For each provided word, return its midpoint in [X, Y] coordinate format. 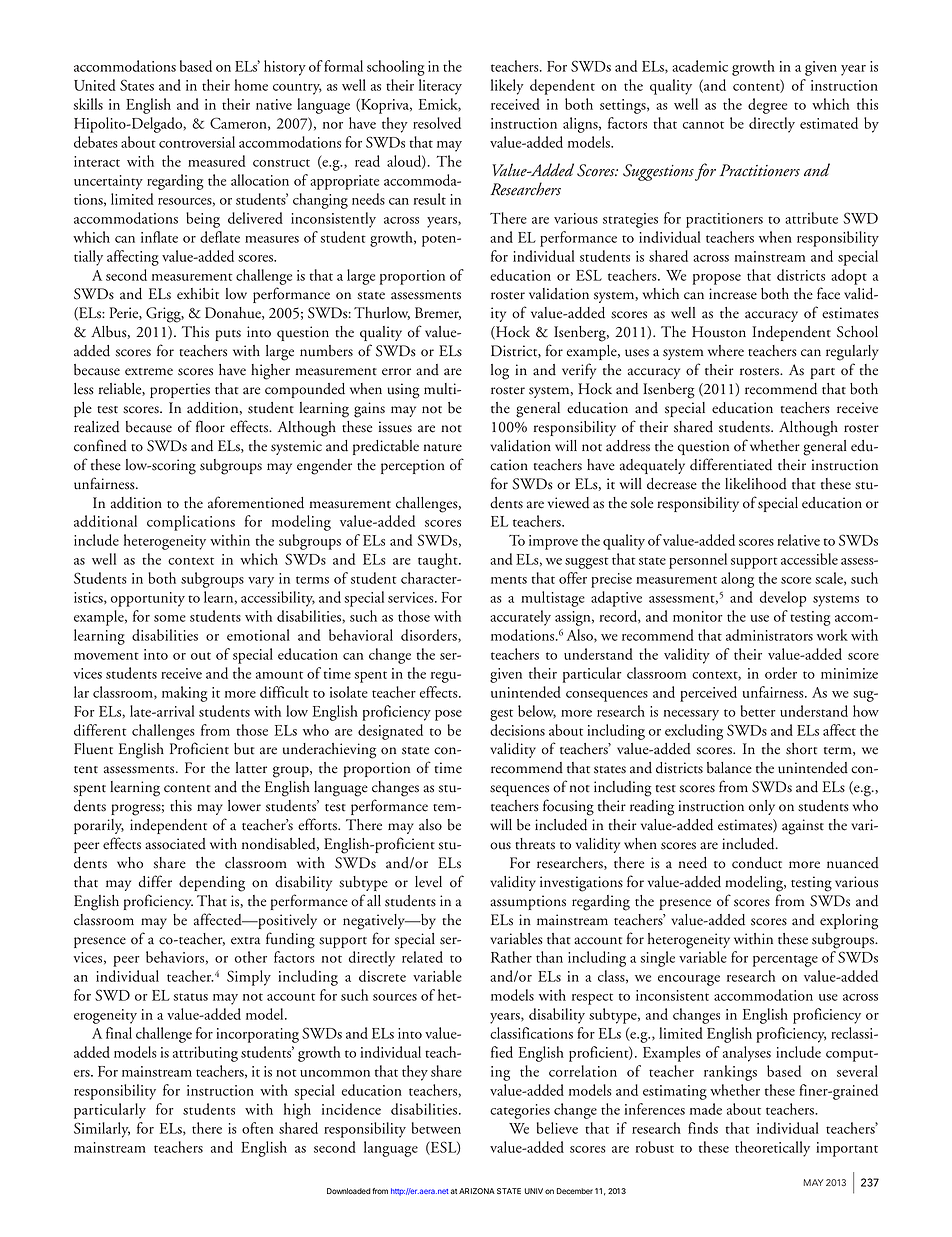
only [762, 807]
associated [175, 844]
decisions [517, 730]
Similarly [102, 1130]
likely [507, 87]
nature [443, 448]
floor [210, 426]
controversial [197, 142]
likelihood [756, 484]
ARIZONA [477, 1191]
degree [767, 106]
